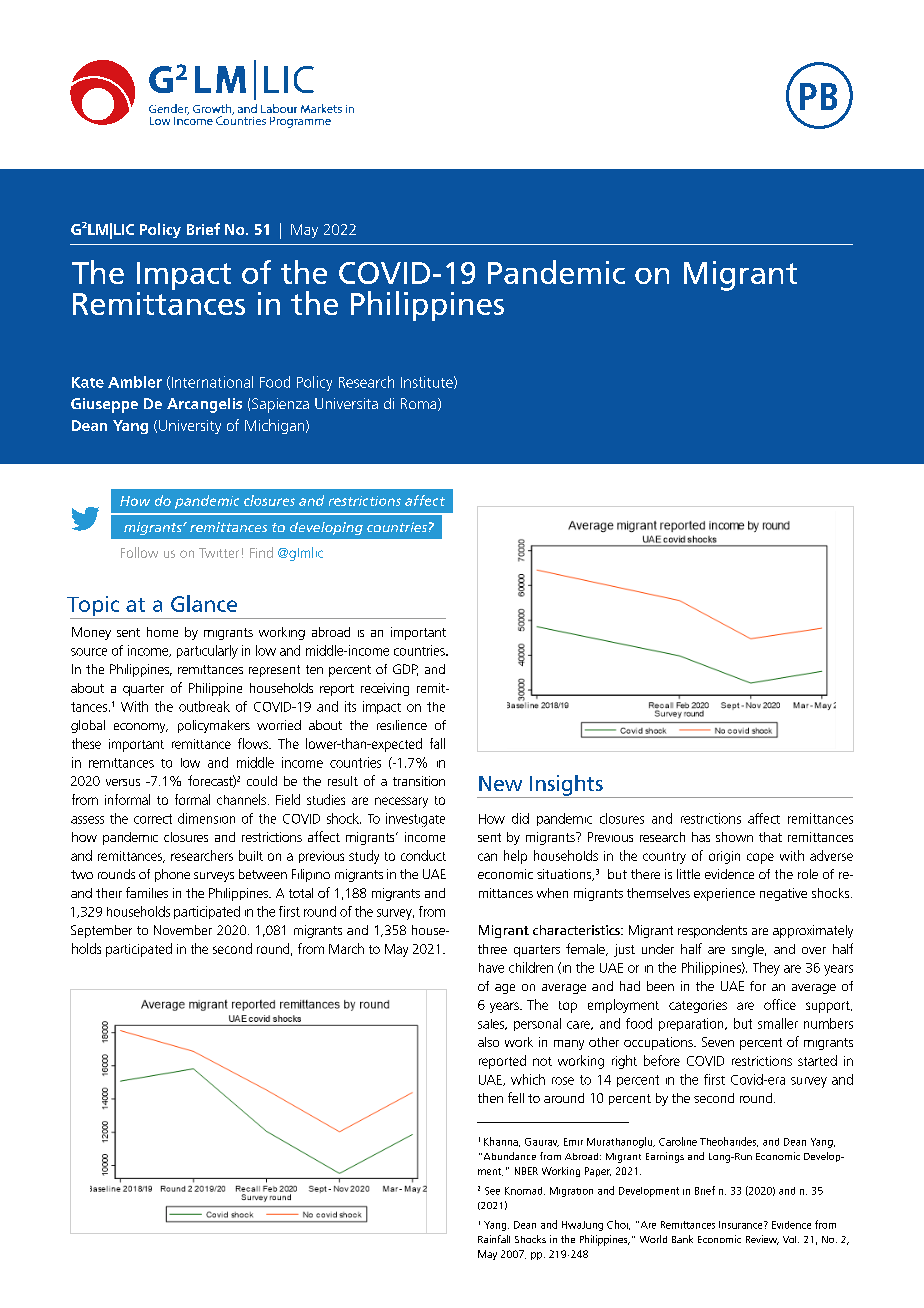  Describe the element at coordinates (405, 670) in the page. I see `GDP` at that location.
